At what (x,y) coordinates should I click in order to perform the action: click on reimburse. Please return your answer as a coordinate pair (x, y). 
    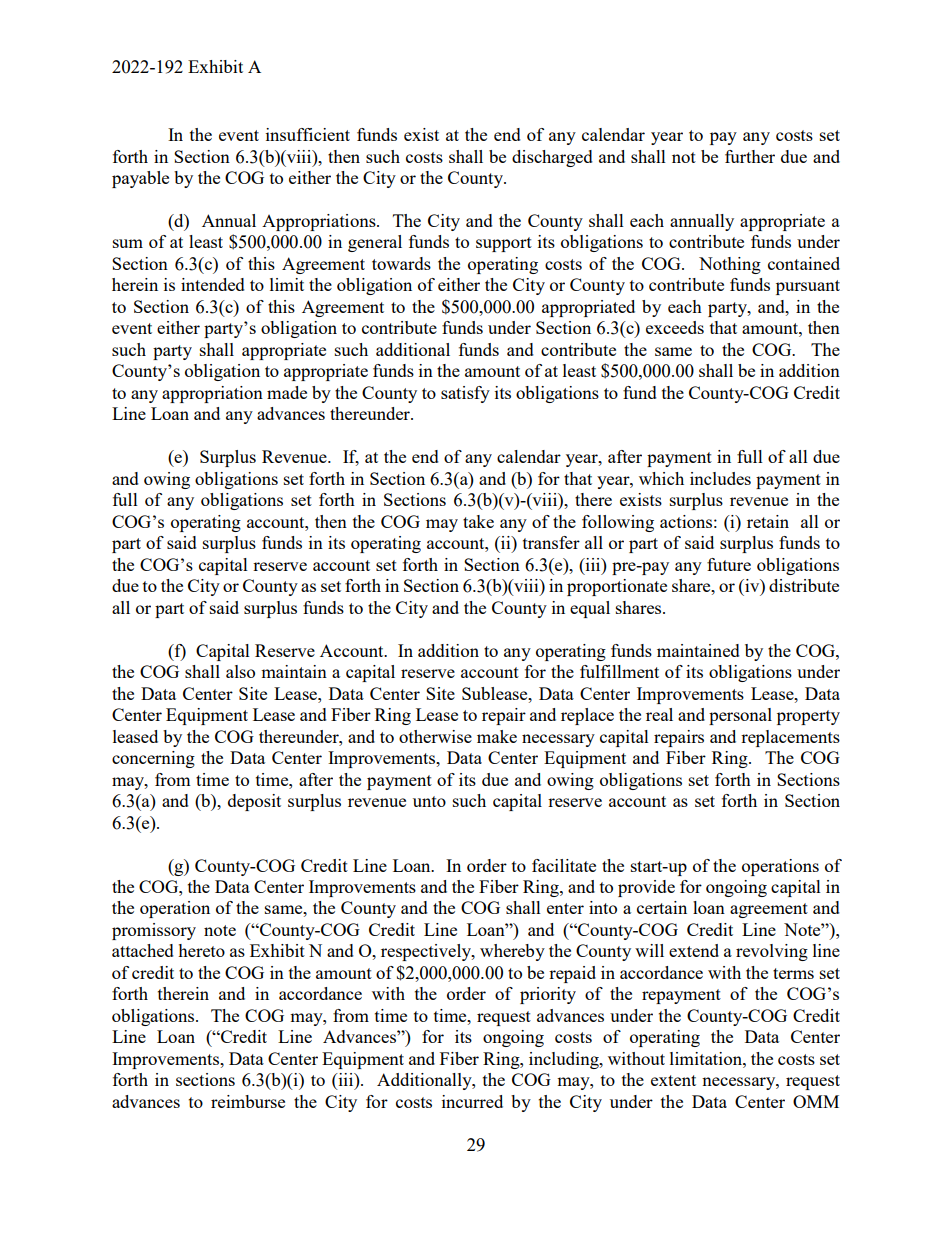
    Looking at the image, I should click on (248, 1101).
